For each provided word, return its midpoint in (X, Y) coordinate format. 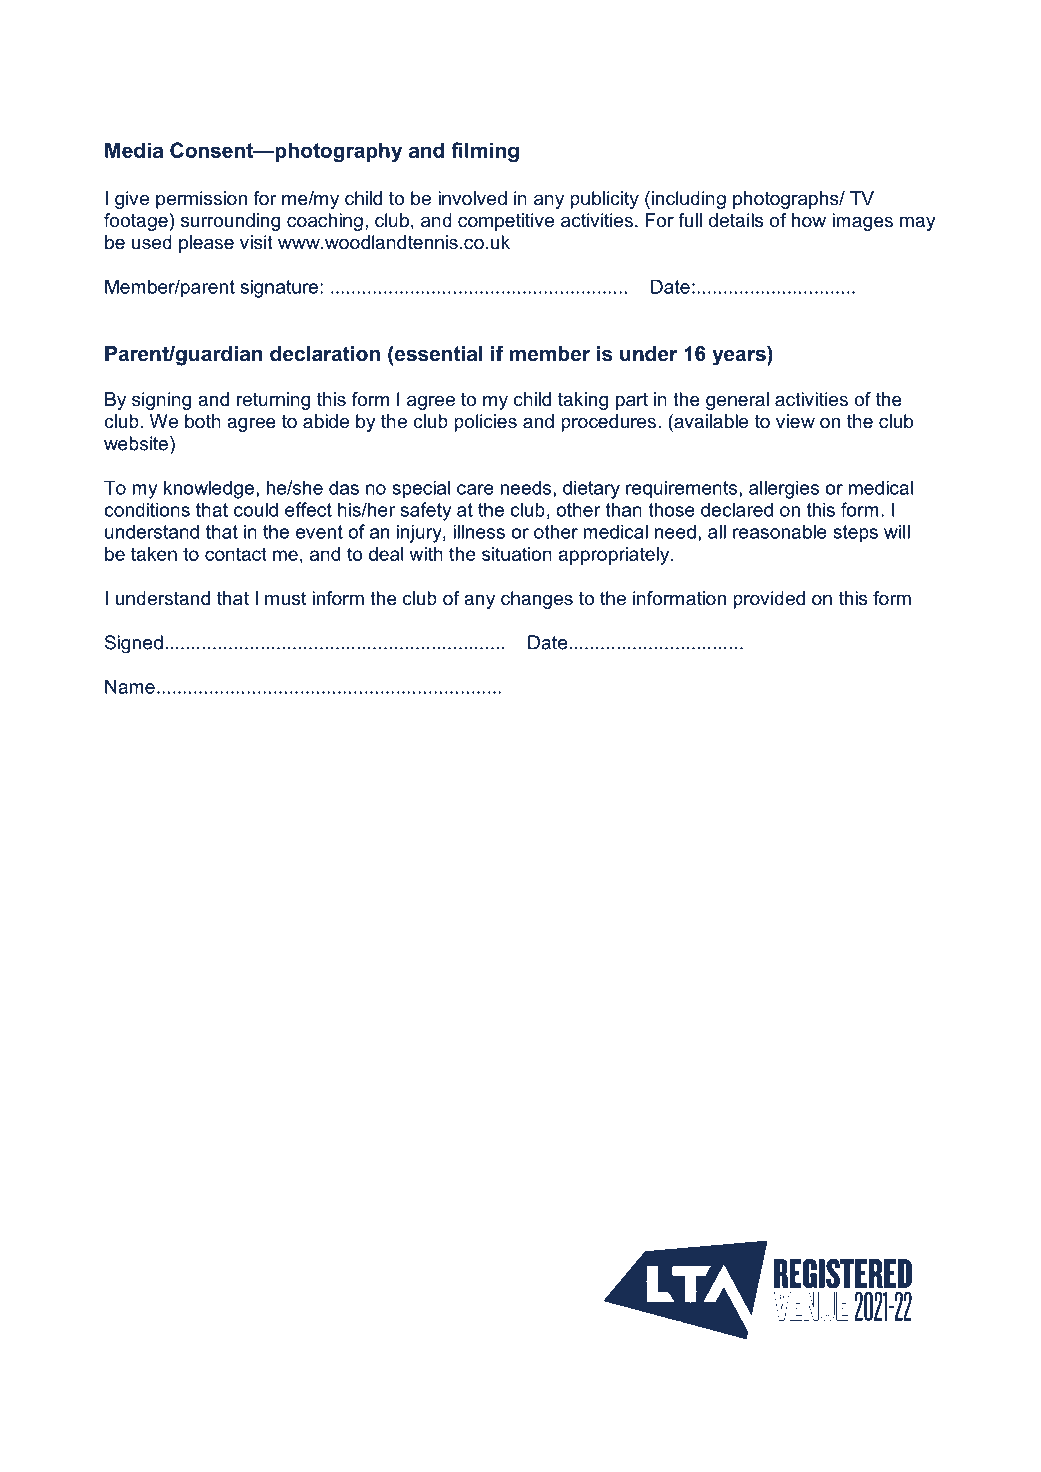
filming (485, 152)
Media (134, 150)
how (809, 220)
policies (485, 423)
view (795, 421)
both (203, 421)
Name (130, 686)
